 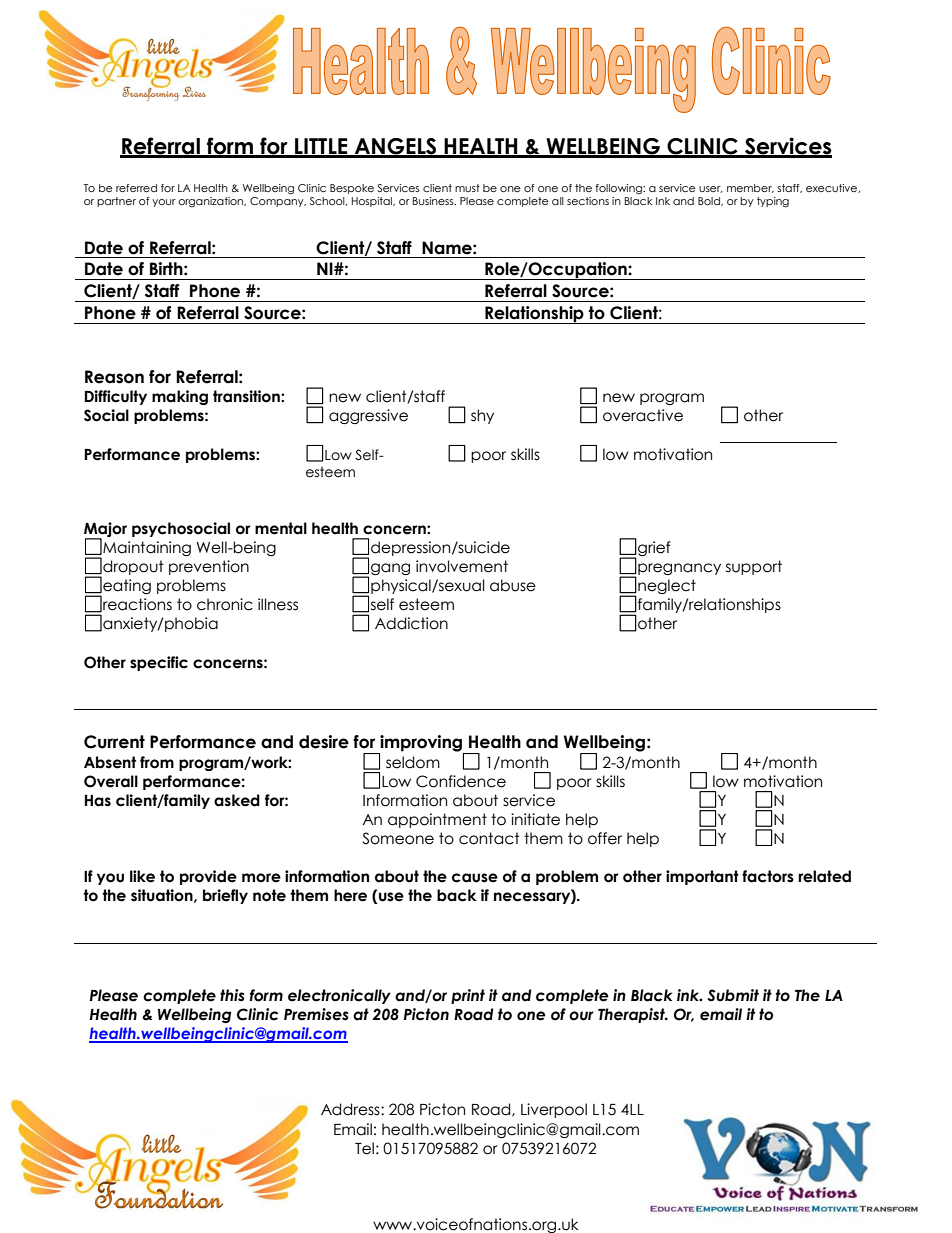 I want to click on typing, so click(x=773, y=202).
